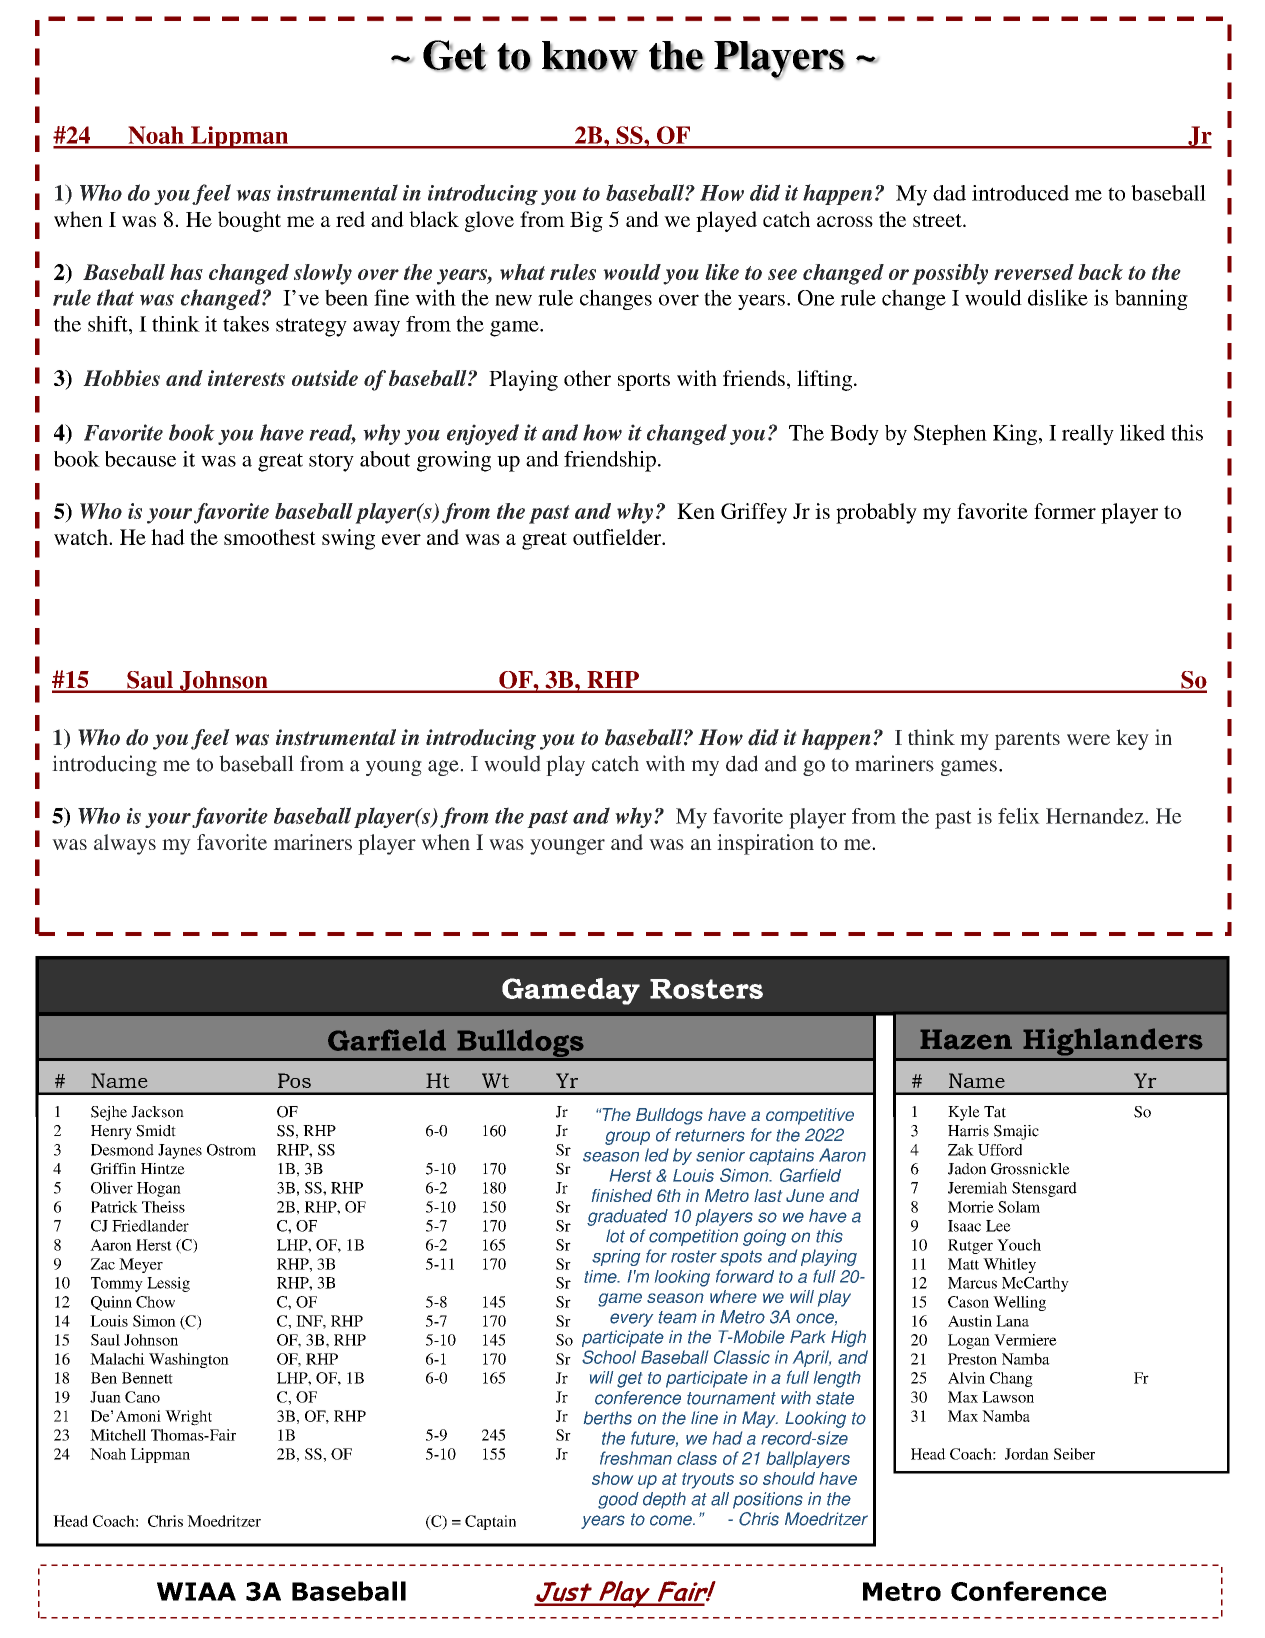  What do you see at coordinates (249, 221) in the image?
I see `bought` at bounding box center [249, 221].
